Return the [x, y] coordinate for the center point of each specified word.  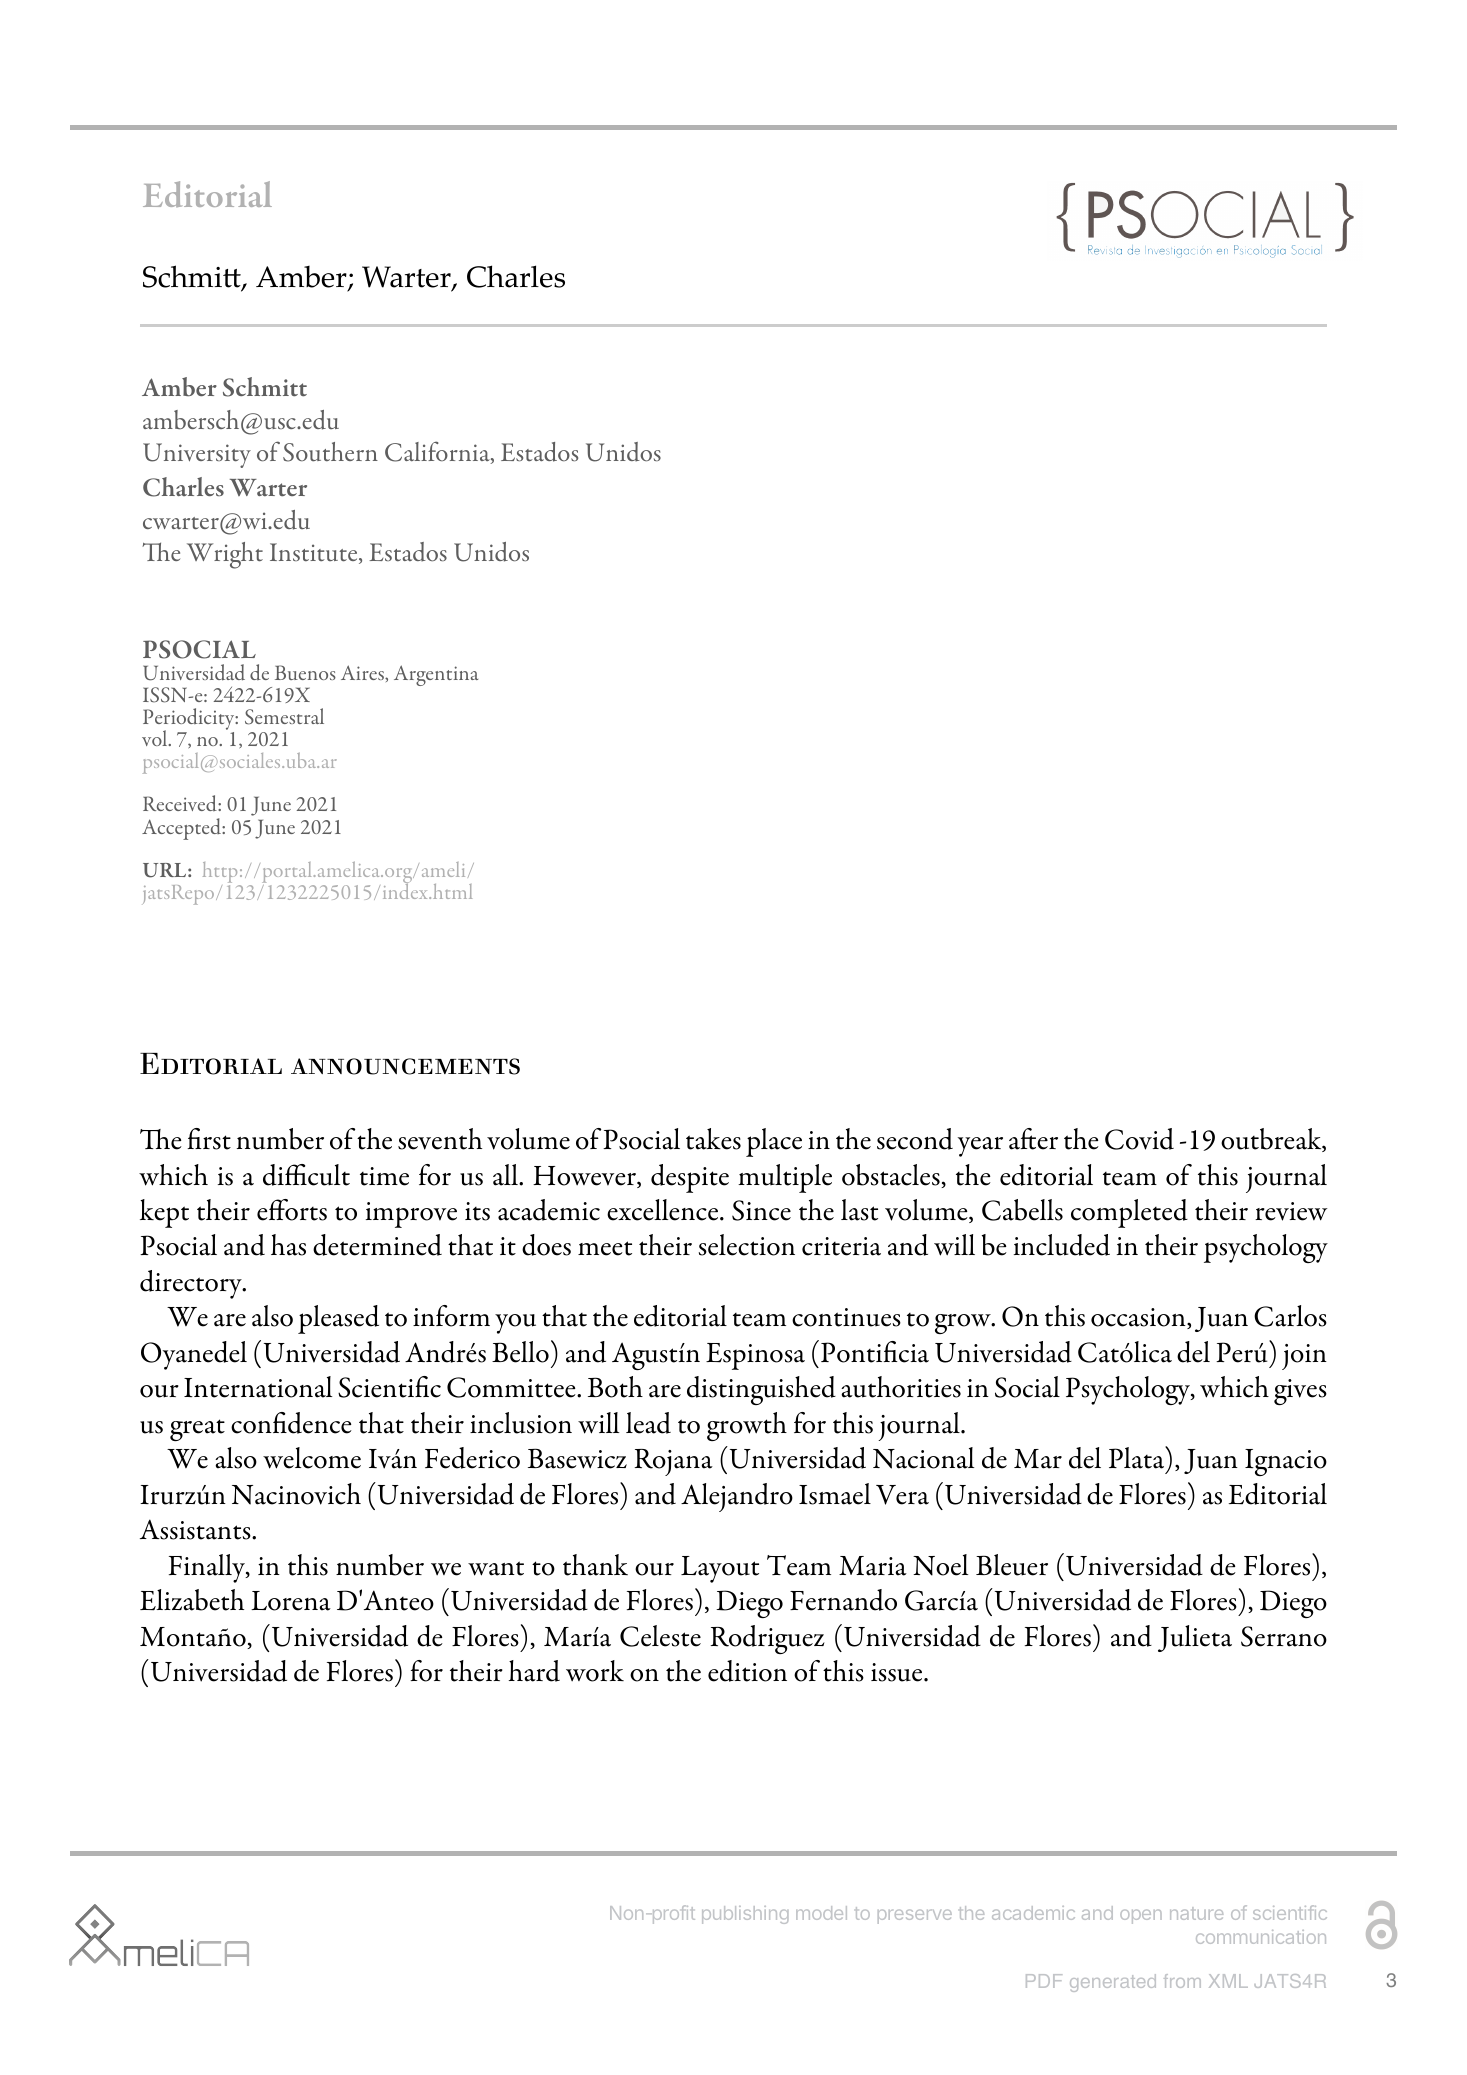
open [1141, 1916]
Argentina [436, 675]
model [821, 1913]
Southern [330, 452]
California [438, 452]
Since [761, 1210]
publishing [745, 1915]
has [288, 1245]
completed [1129, 1213]
